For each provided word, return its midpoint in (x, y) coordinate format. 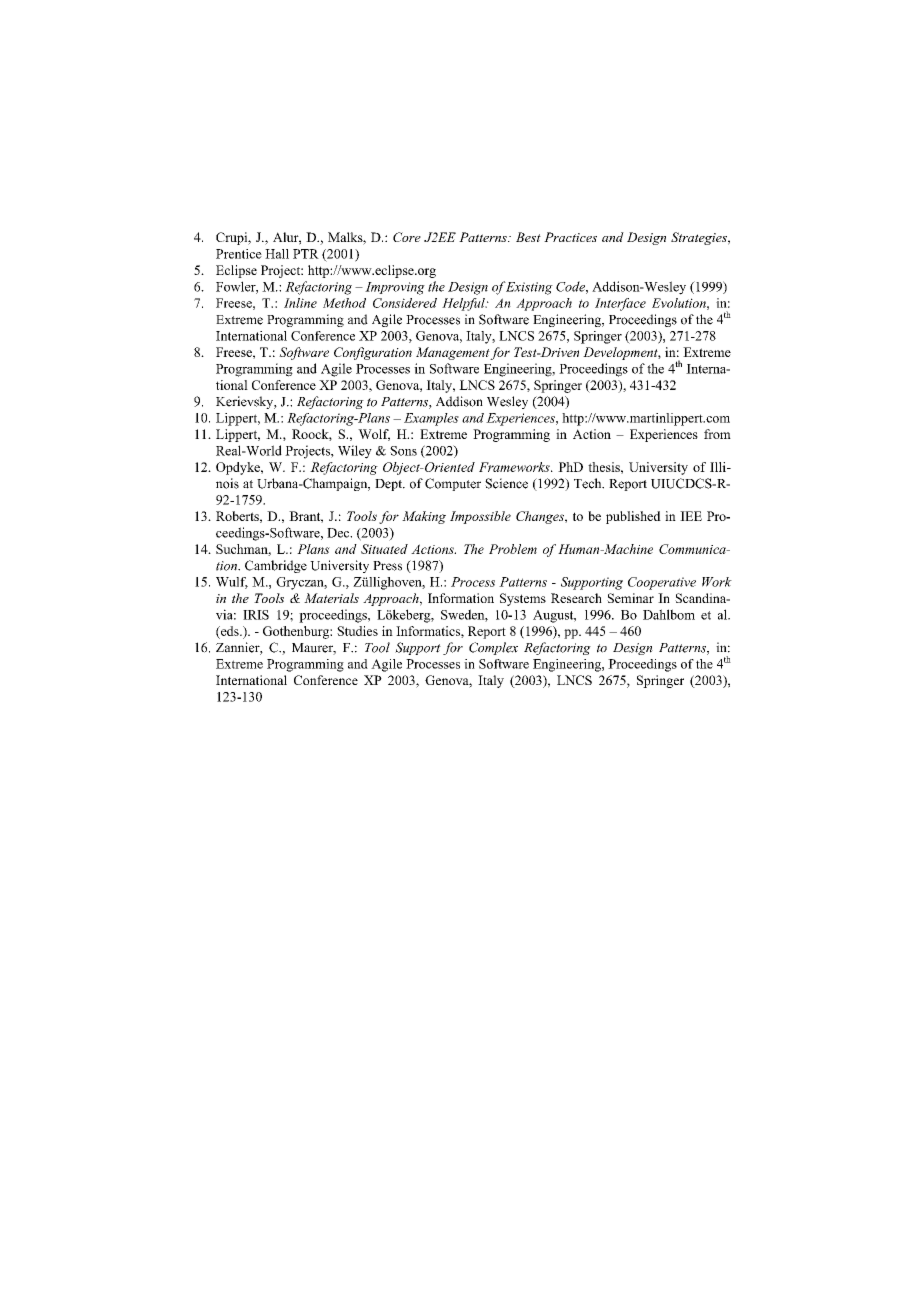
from (717, 434)
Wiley (355, 452)
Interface (620, 304)
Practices (570, 237)
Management (453, 353)
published (633, 517)
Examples (431, 419)
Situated (384, 549)
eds (230, 631)
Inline (300, 303)
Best (528, 237)
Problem (513, 549)
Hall (277, 254)
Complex (493, 648)
